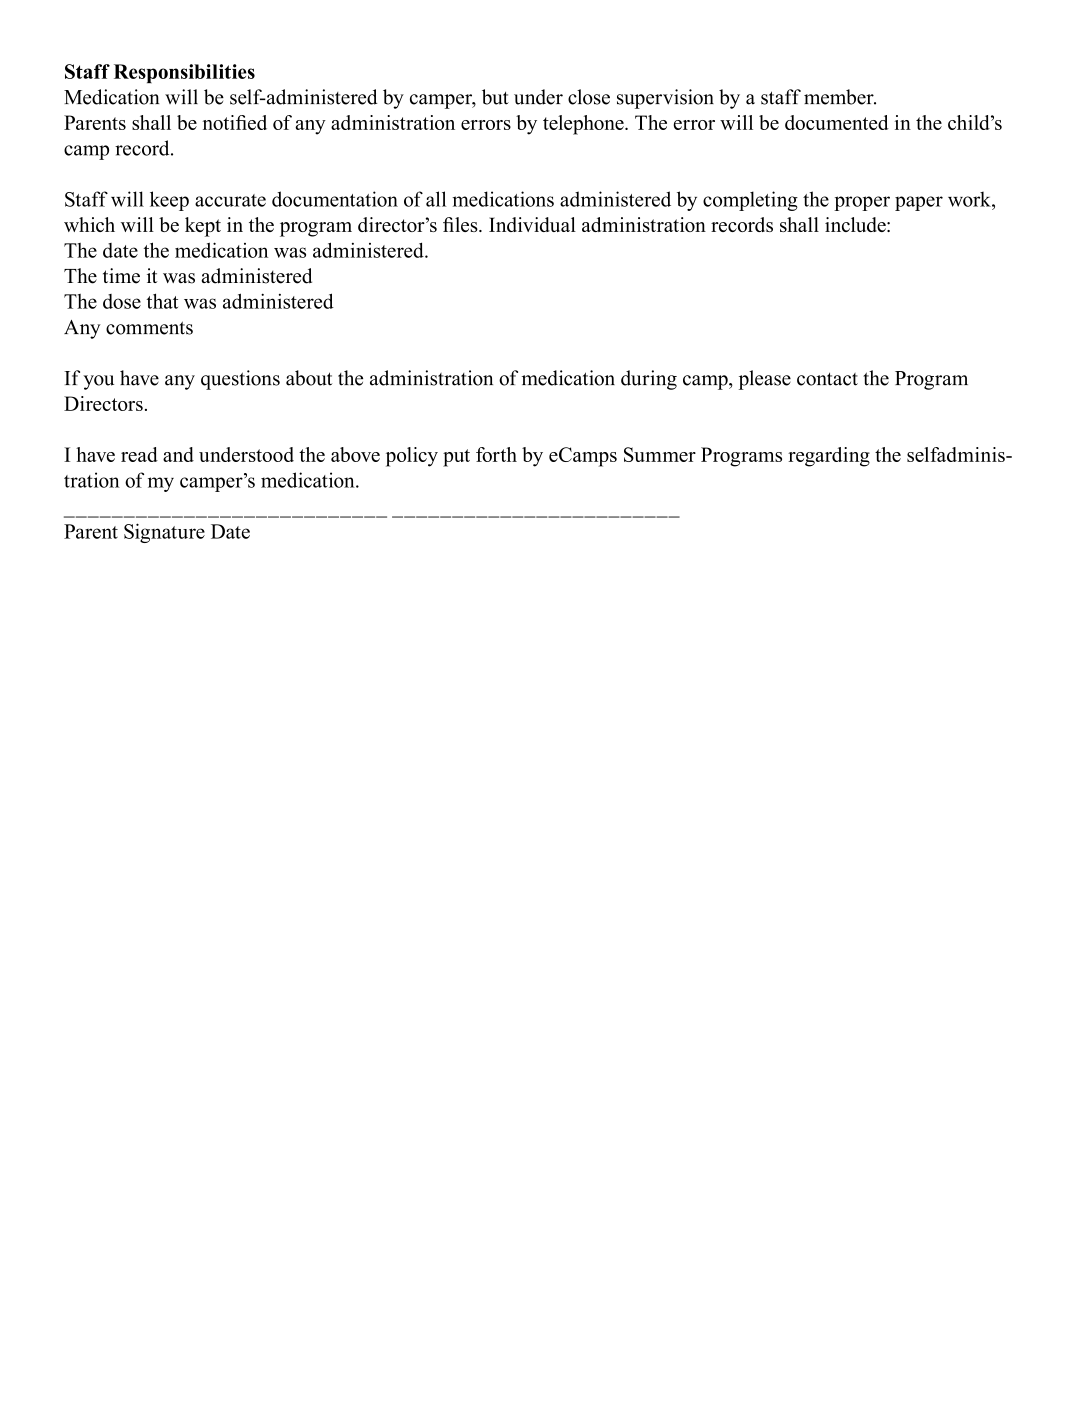  What do you see at coordinates (495, 97) in the document?
I see `but` at bounding box center [495, 97].
